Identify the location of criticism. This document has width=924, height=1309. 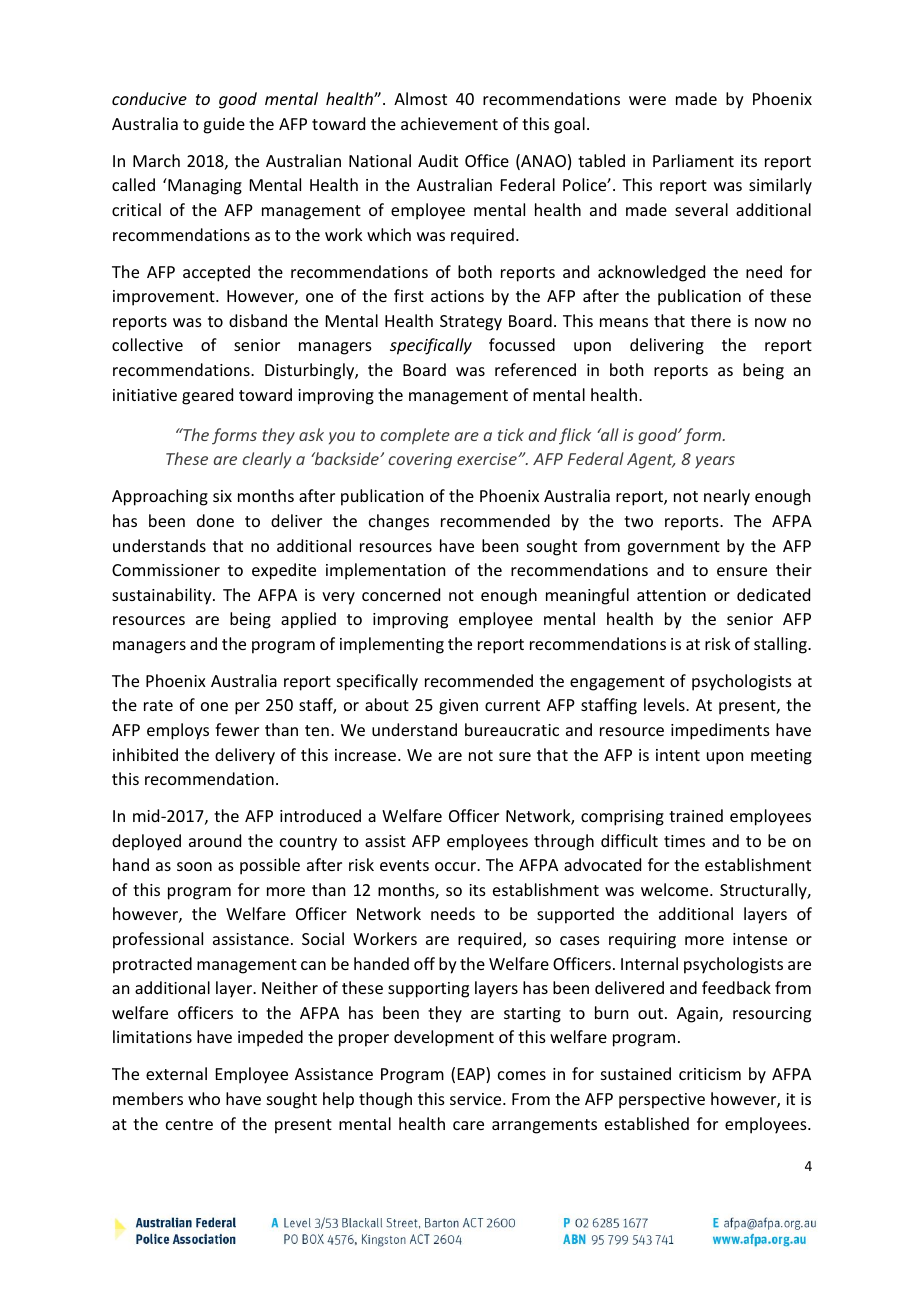
(710, 1074).
